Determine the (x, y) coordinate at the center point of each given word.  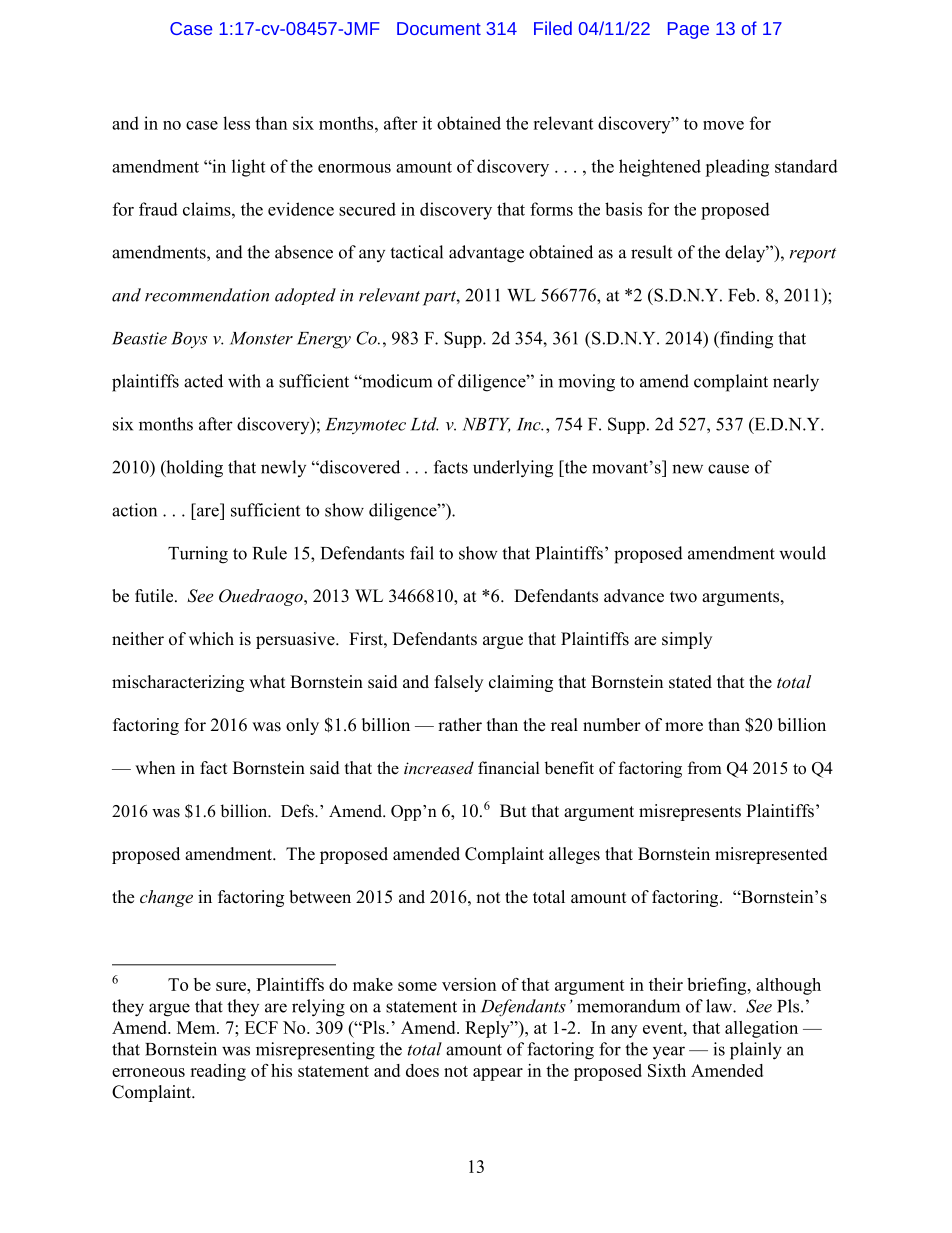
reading (218, 1072)
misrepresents (690, 812)
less (236, 123)
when (155, 768)
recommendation (207, 295)
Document (439, 28)
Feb (741, 295)
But (513, 811)
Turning (198, 555)
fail (422, 553)
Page (688, 30)
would (802, 553)
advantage (486, 254)
